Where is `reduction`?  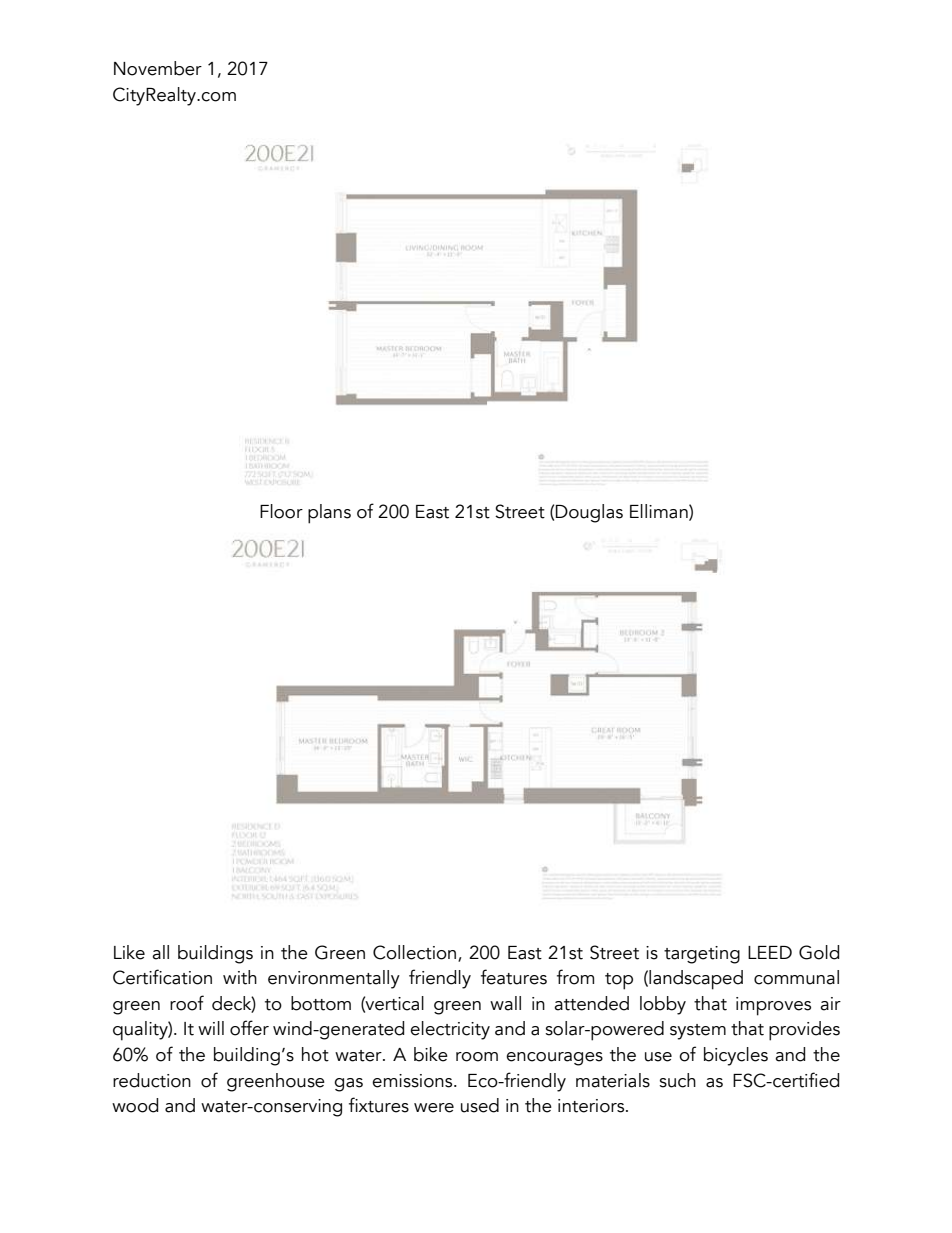
reduction is located at coordinates (152, 1080).
